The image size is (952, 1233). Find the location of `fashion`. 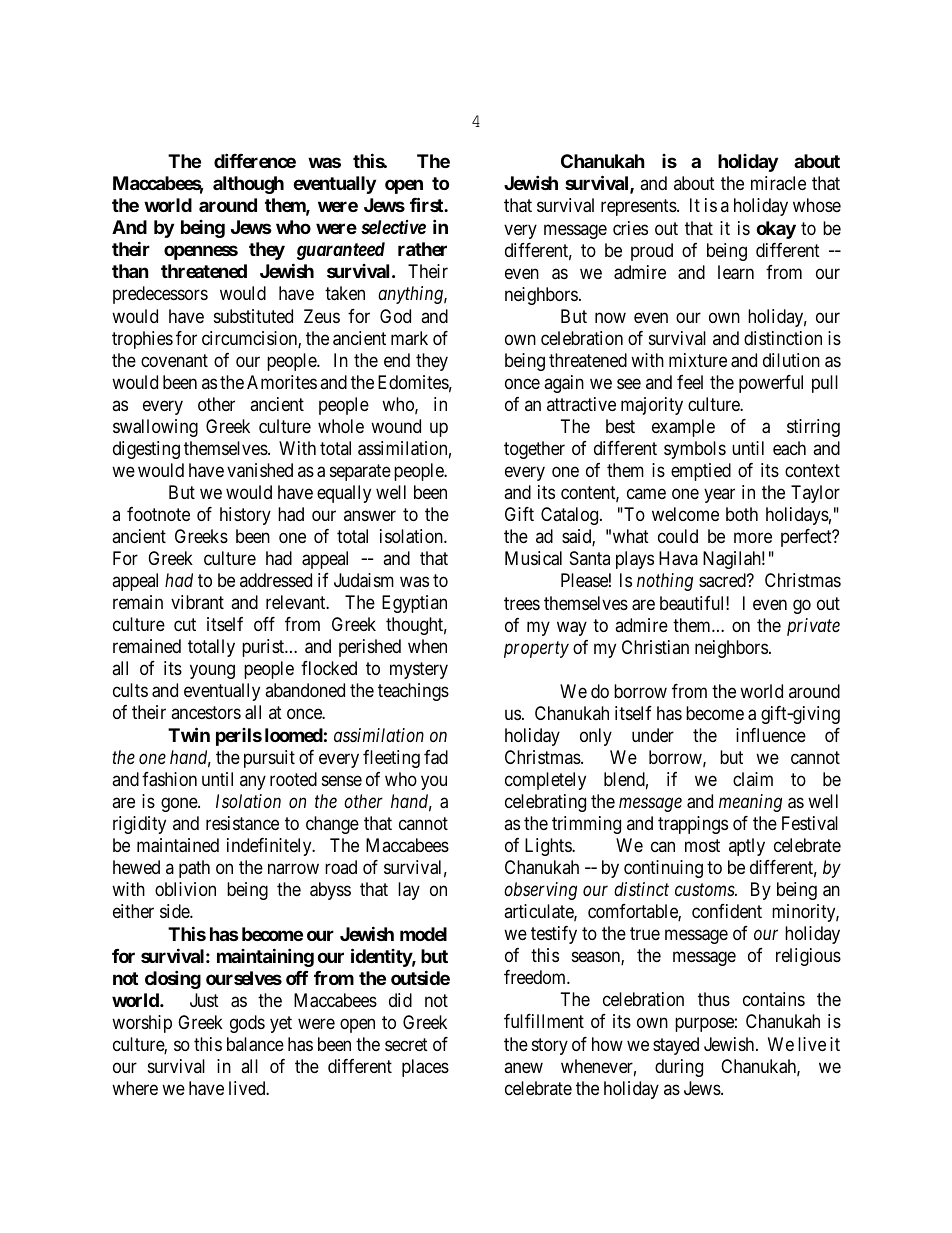

fashion is located at coordinates (169, 779).
